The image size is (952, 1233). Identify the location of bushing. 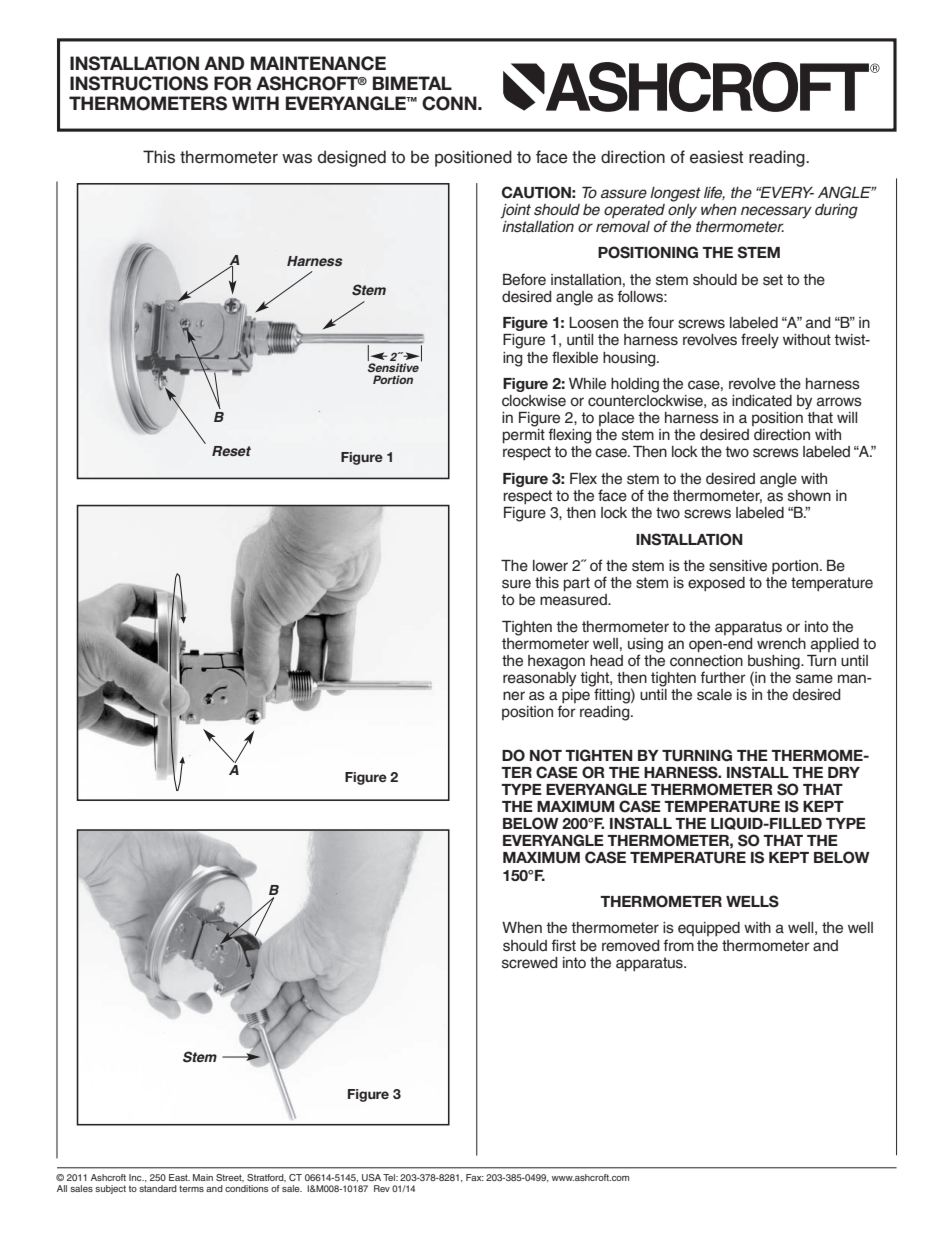
(775, 663).
